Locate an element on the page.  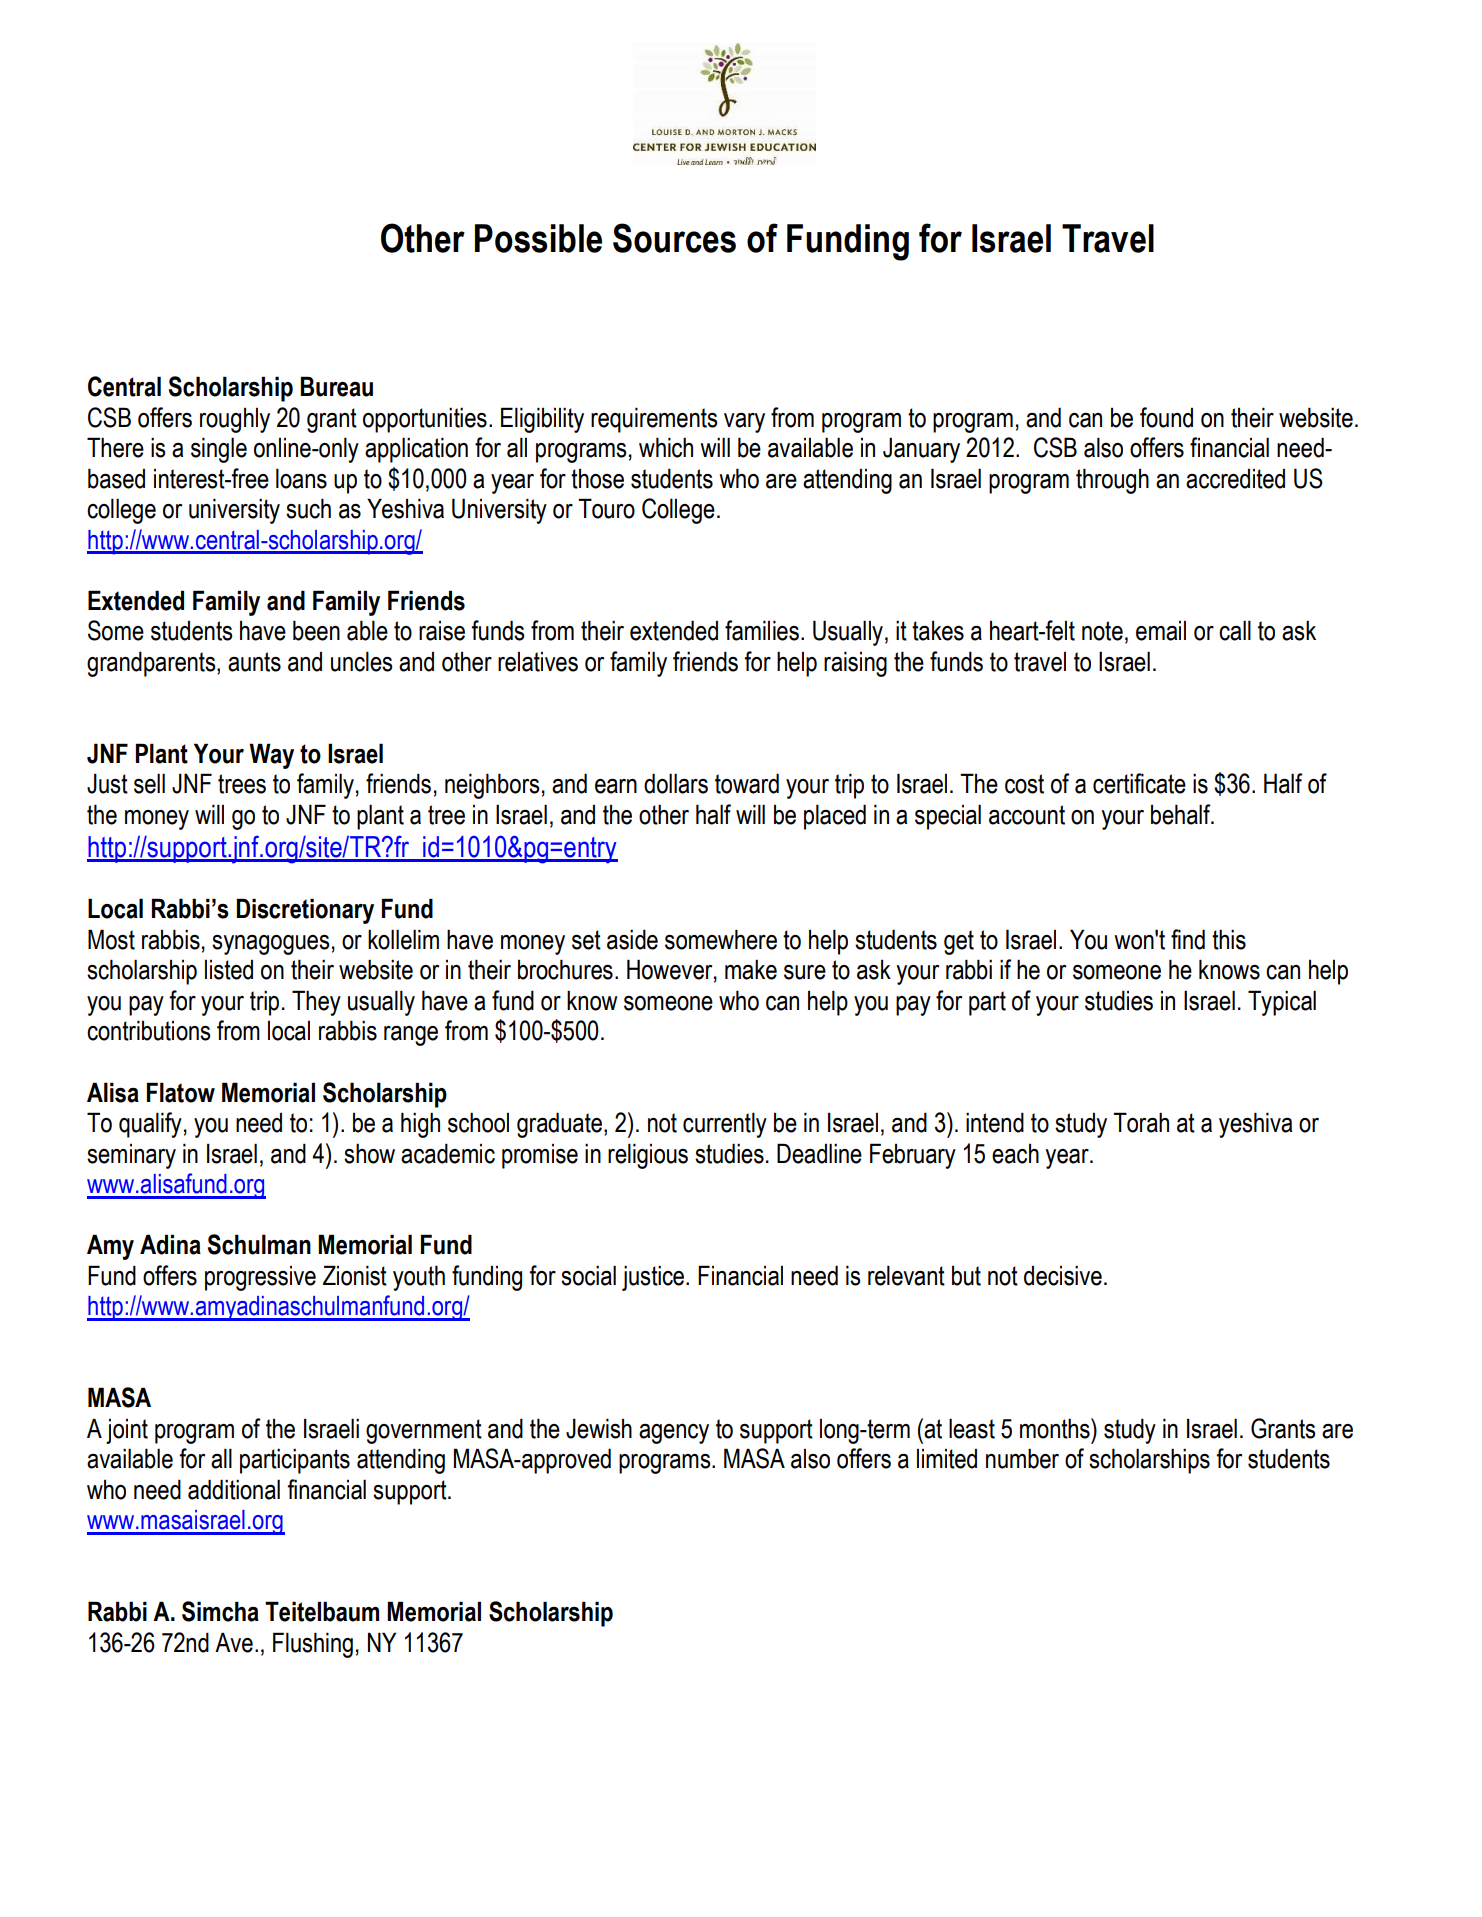
Flushing is located at coordinates (313, 1645).
